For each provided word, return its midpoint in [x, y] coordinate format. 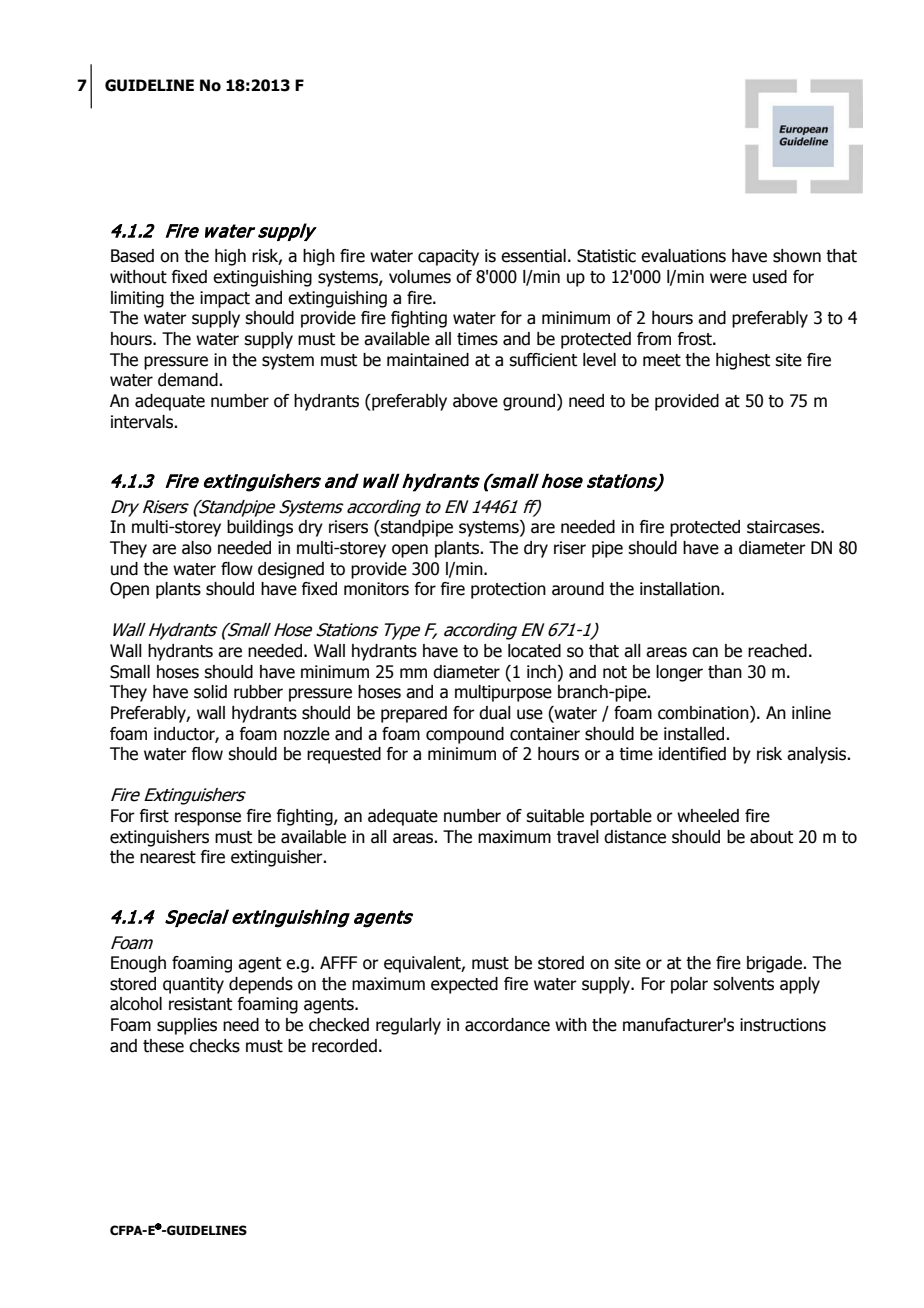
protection [508, 590]
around [578, 589]
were [728, 278]
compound [465, 735]
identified [692, 754]
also [197, 548]
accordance [507, 1025]
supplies [187, 1026]
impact [225, 299]
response [208, 819]
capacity [448, 257]
